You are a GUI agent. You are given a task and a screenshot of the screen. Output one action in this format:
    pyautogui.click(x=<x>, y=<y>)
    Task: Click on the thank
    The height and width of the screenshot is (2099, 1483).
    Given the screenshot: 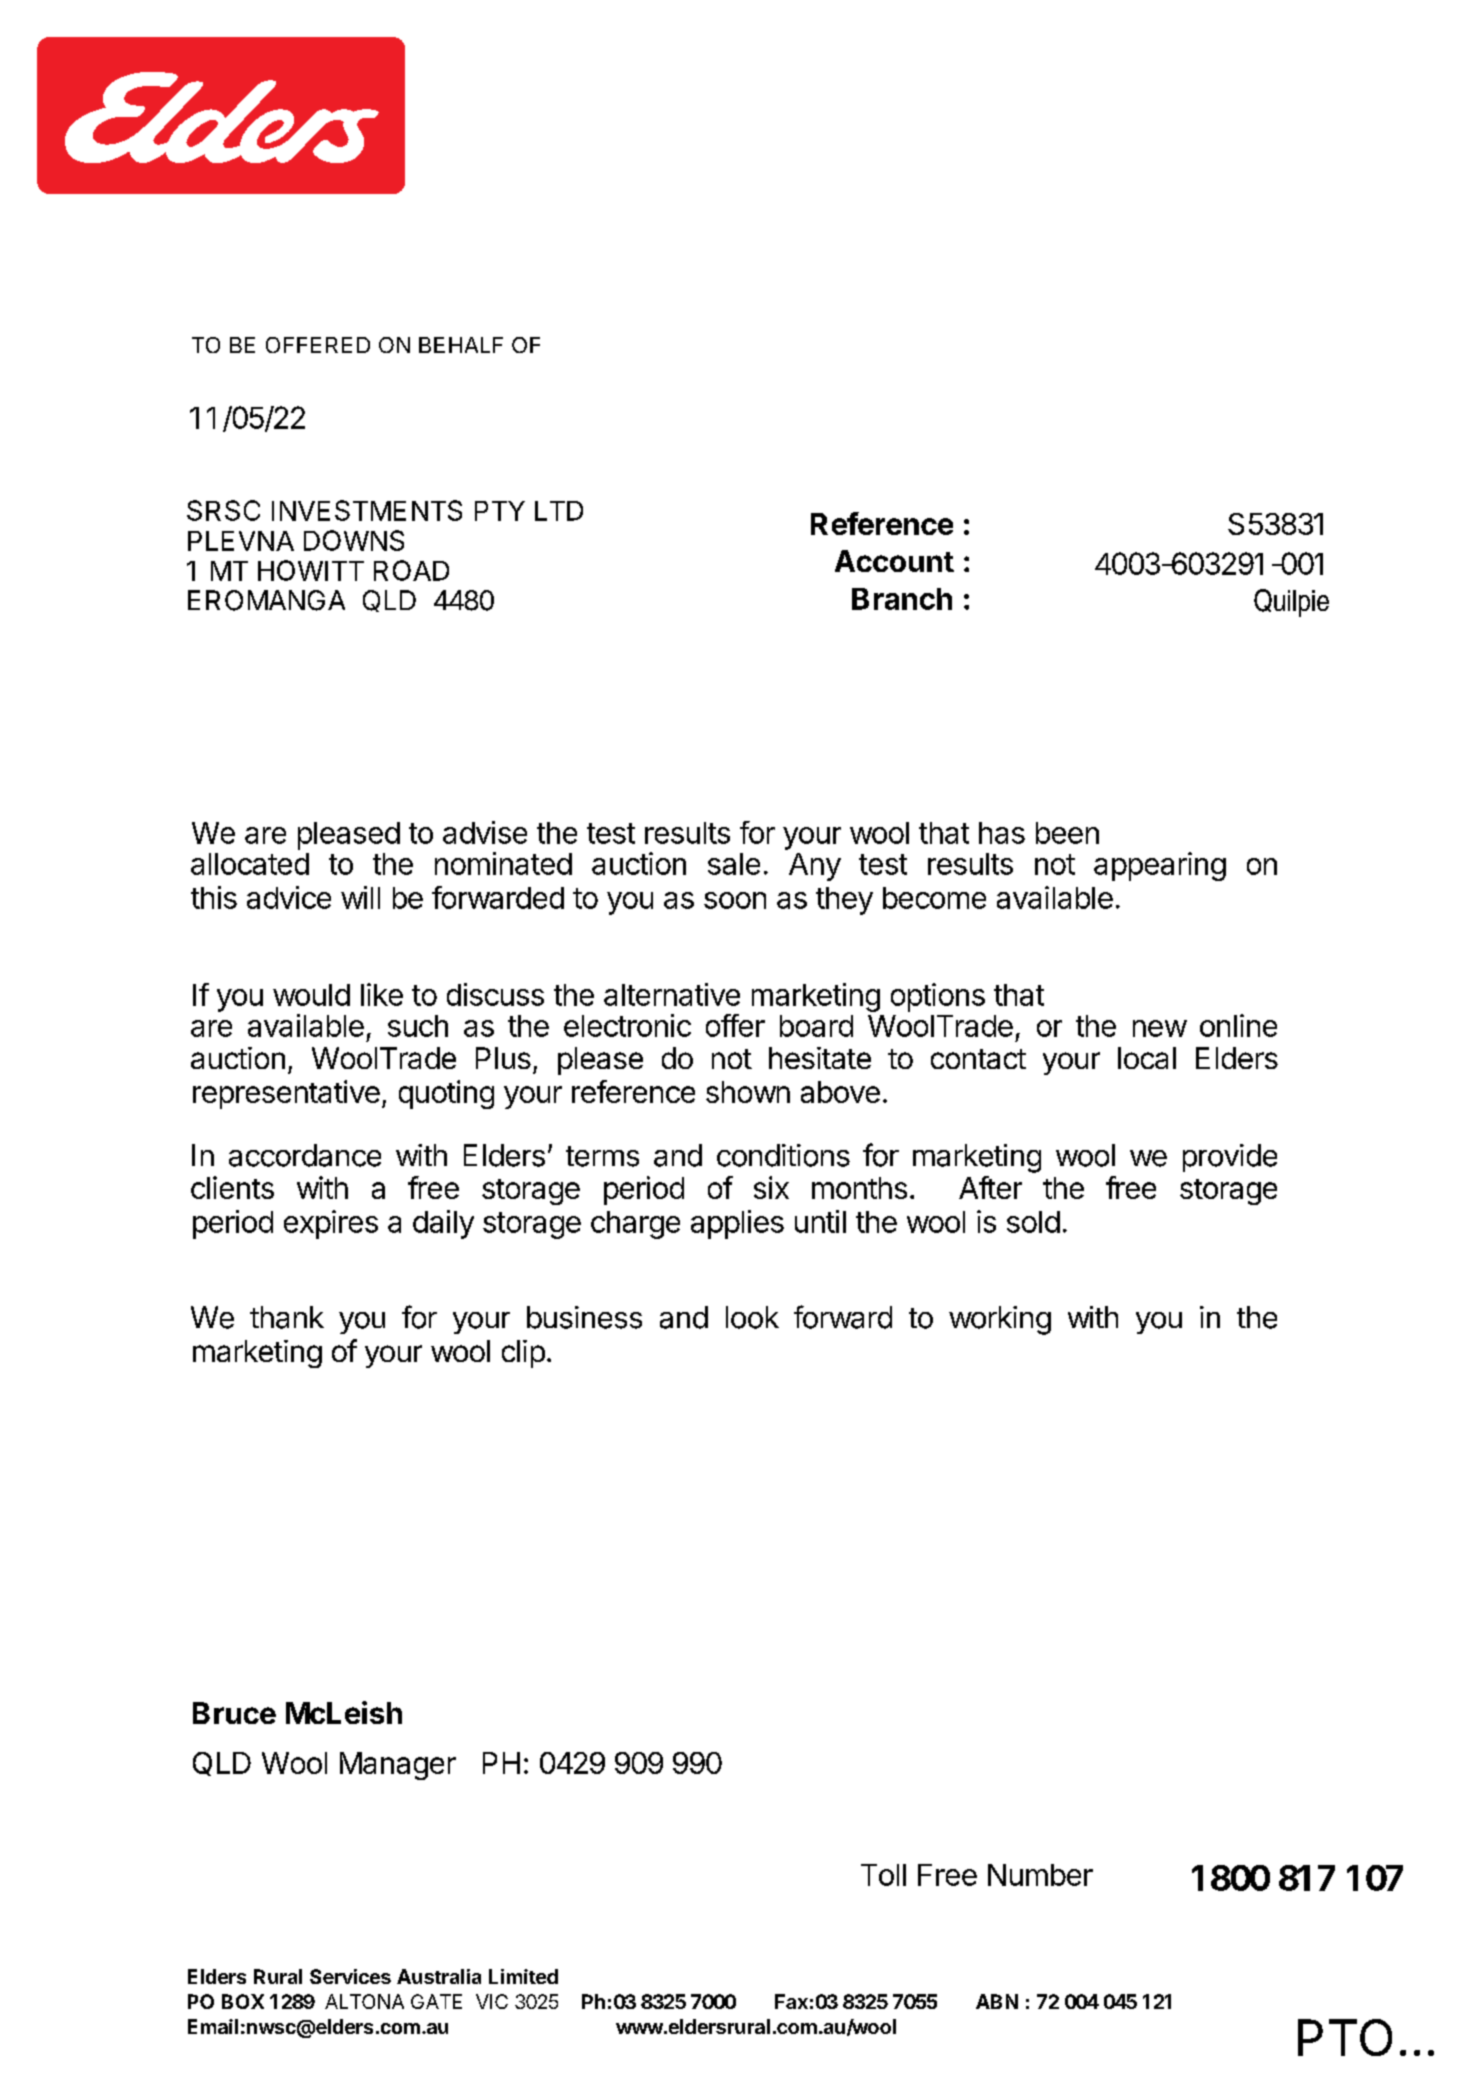 What is the action you would take?
    pyautogui.click(x=287, y=1317)
